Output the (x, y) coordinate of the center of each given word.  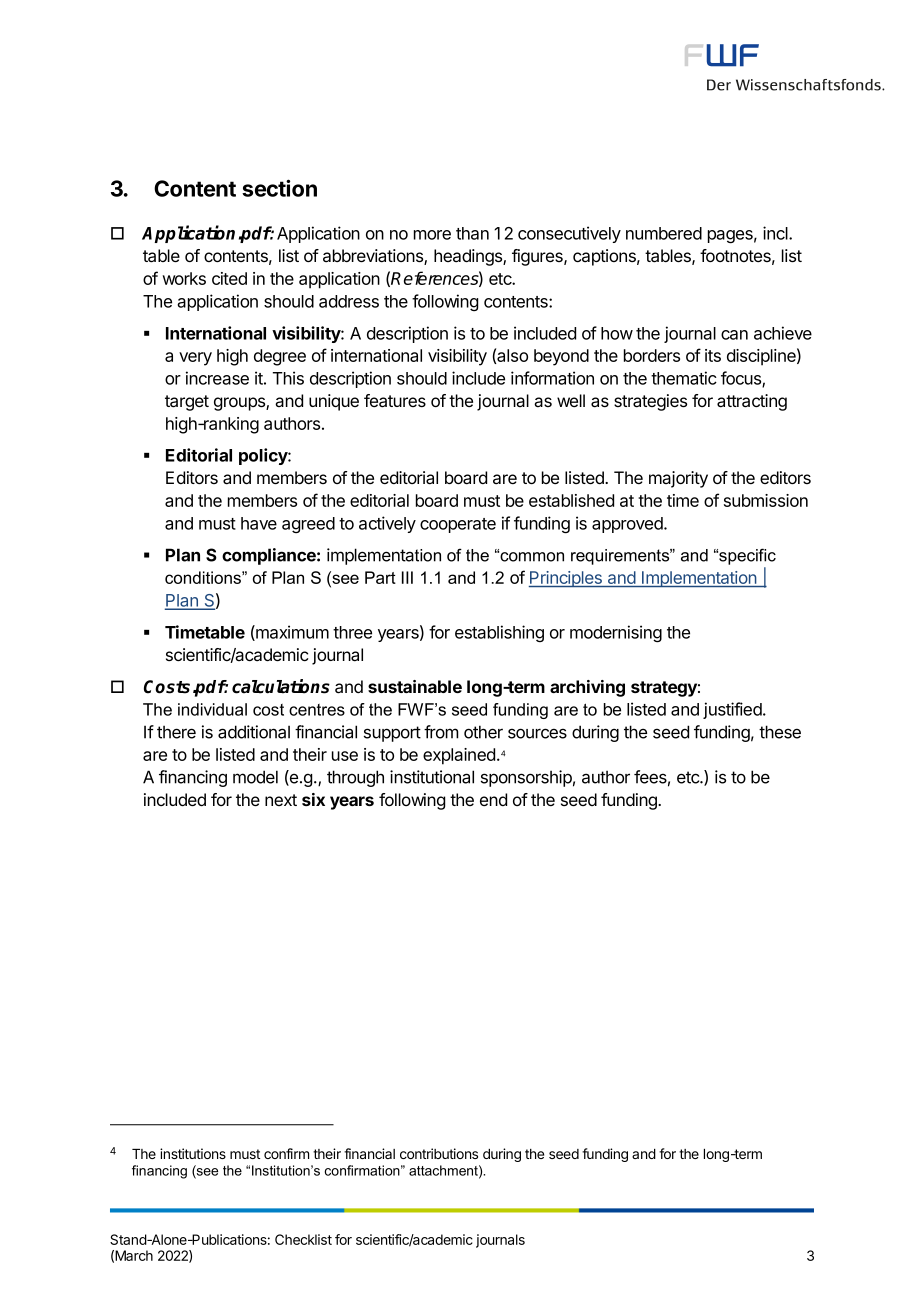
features (395, 401)
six (313, 799)
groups (240, 404)
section (279, 188)
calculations (281, 686)
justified (733, 710)
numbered (664, 233)
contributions (439, 1153)
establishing (499, 633)
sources (537, 733)
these (780, 732)
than (472, 233)
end (493, 799)
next (281, 800)
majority (678, 479)
